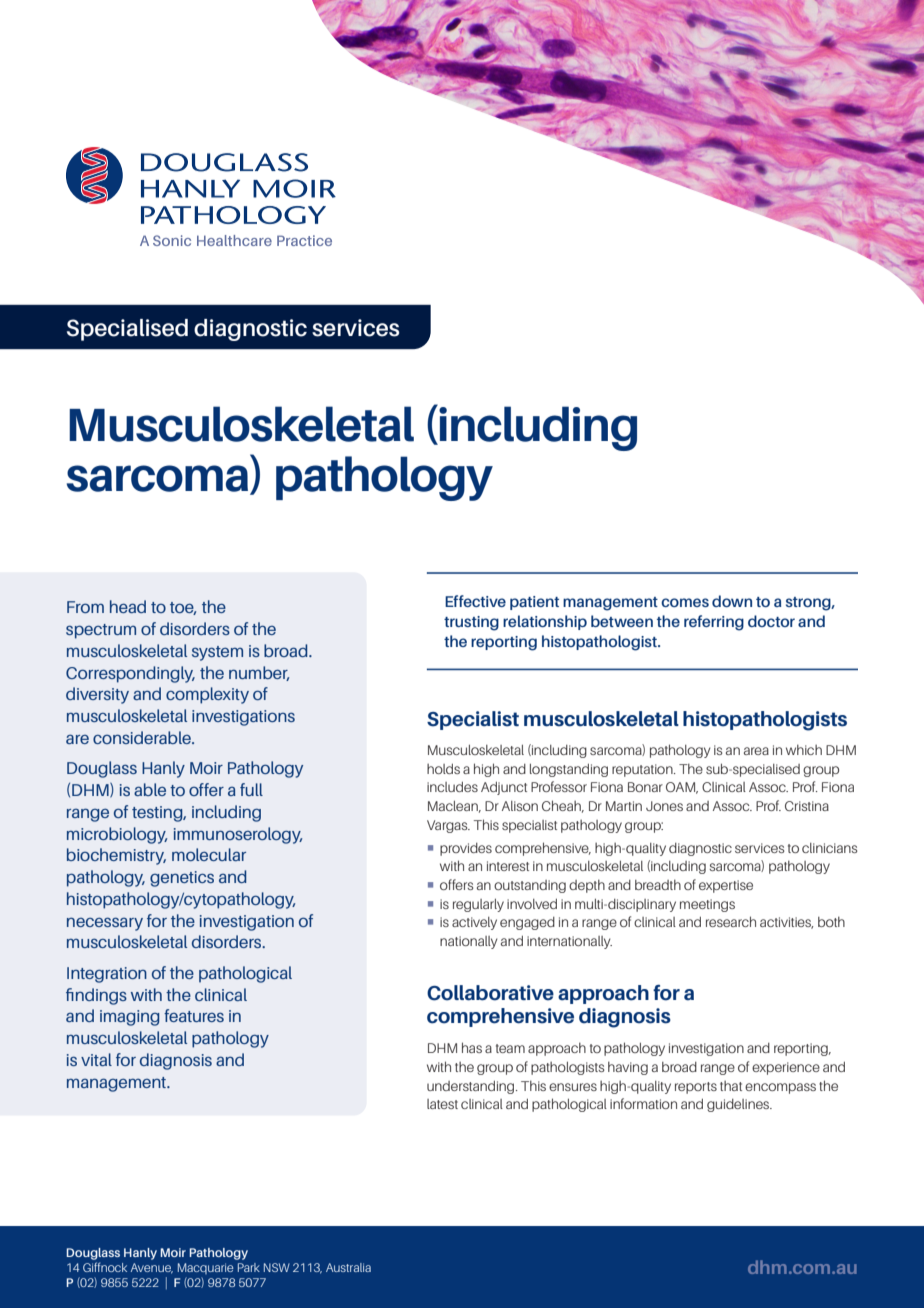 This document has width=924, height=1308. Describe the element at coordinates (714, 623) in the document. I see `referring` at that location.
